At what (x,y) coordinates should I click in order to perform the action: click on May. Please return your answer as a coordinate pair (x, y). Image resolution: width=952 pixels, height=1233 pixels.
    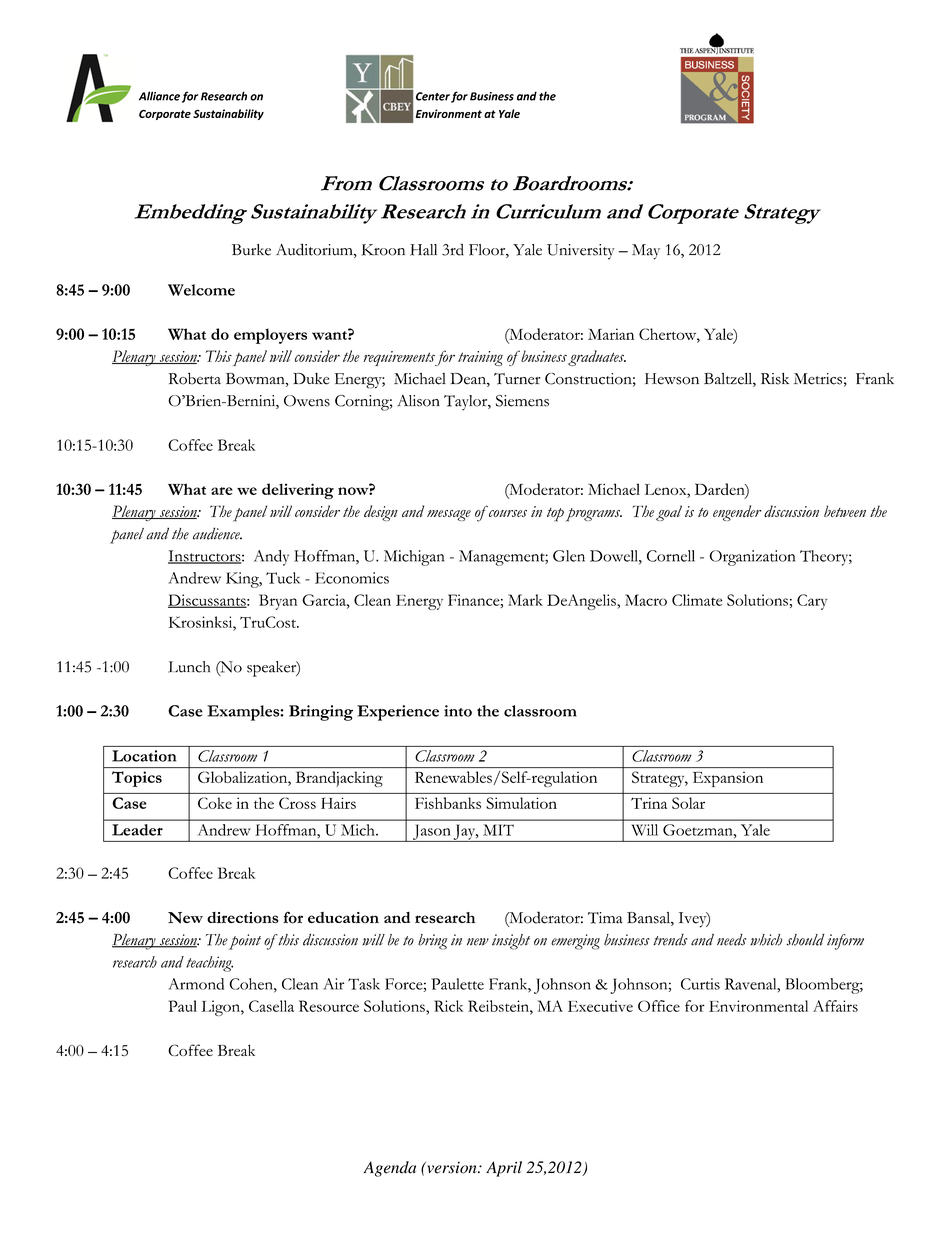
    Looking at the image, I should click on (646, 252).
